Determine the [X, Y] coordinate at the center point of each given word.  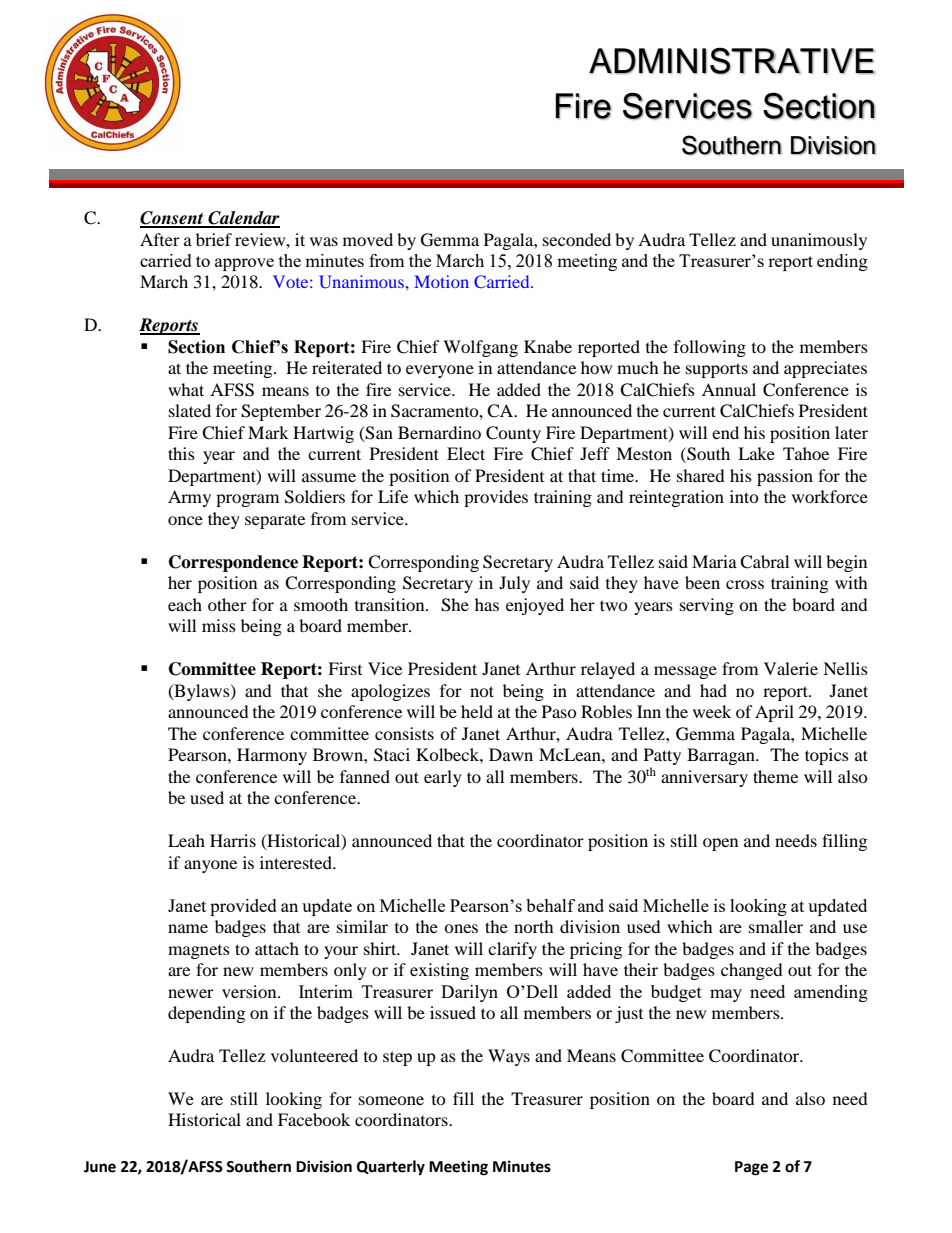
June [100, 1167]
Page [751, 1168]
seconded [577, 239]
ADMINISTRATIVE [732, 61]
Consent [173, 219]
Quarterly [391, 1168]
